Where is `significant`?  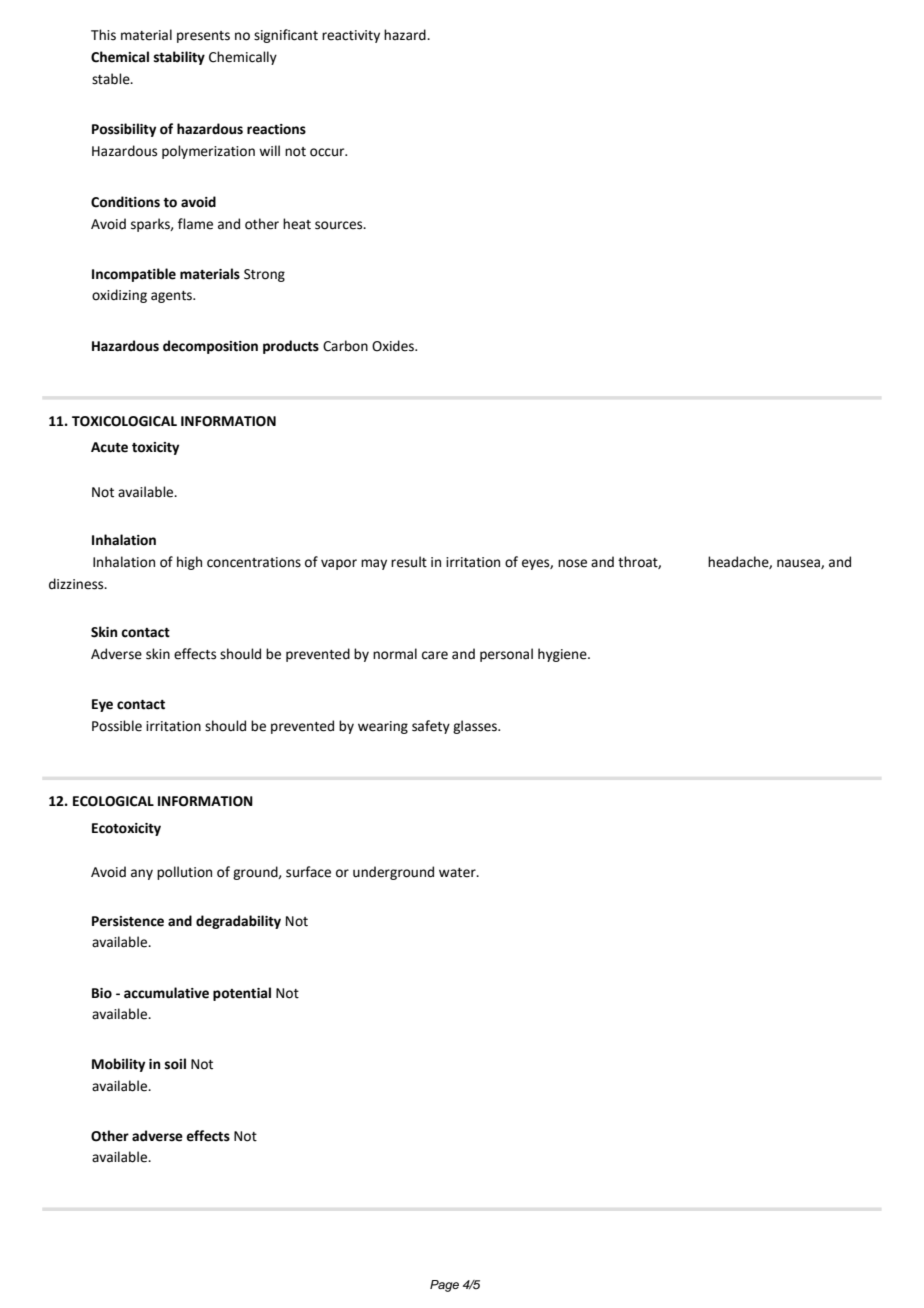 significant is located at coordinates (286, 36).
